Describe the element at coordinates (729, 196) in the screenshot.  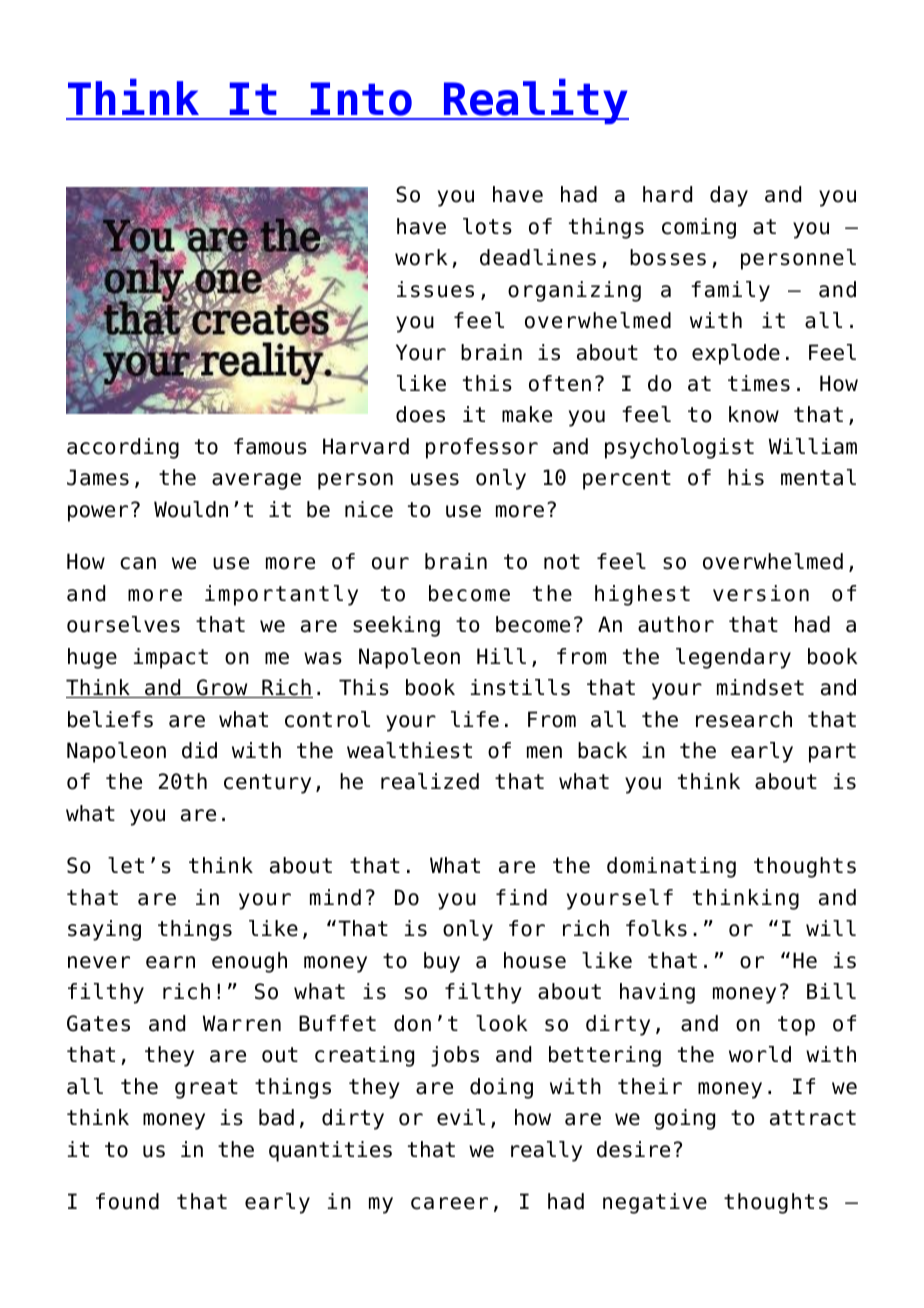
I see `day` at that location.
